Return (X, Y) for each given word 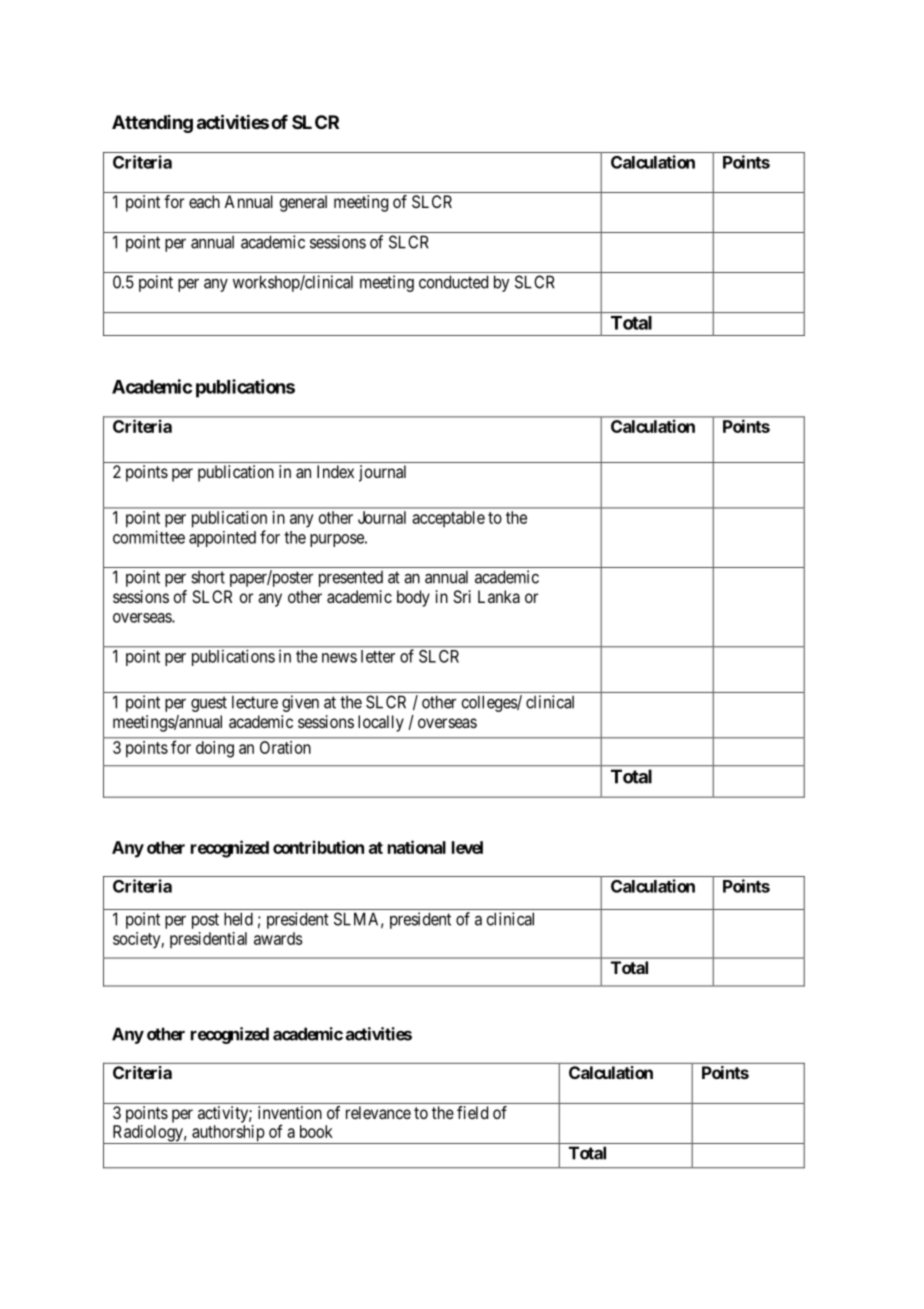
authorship (228, 1134)
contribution (318, 847)
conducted (453, 282)
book (316, 1131)
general (303, 203)
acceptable (448, 519)
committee (149, 537)
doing (215, 749)
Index (335, 471)
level (467, 847)
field (472, 1112)
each (204, 201)
